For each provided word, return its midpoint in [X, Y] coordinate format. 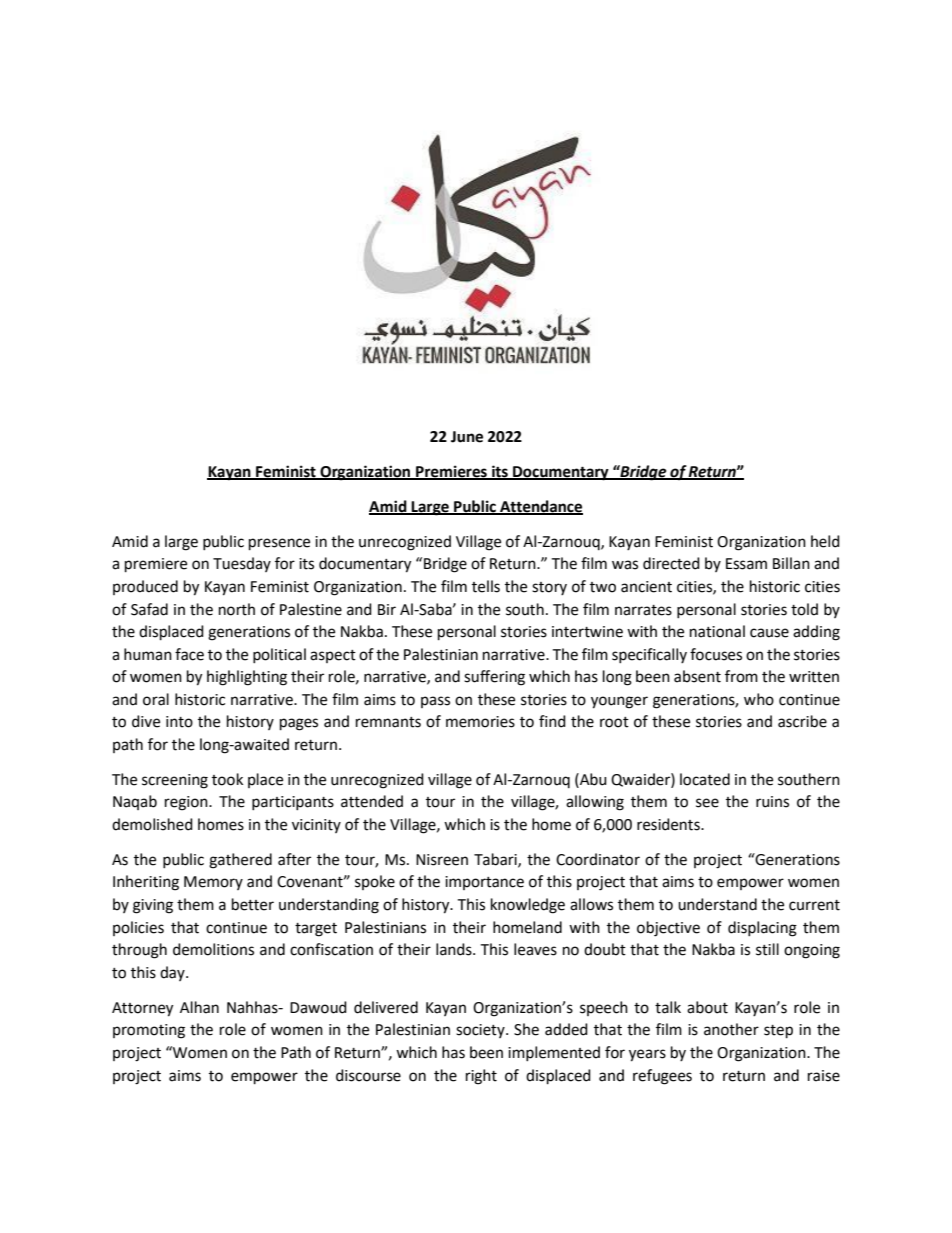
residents [669, 824]
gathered [240, 861]
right [481, 1077]
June [467, 437]
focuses [716, 654]
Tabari [496, 860]
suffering [494, 678]
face [189, 654]
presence [279, 544]
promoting [149, 1031]
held [825, 541]
